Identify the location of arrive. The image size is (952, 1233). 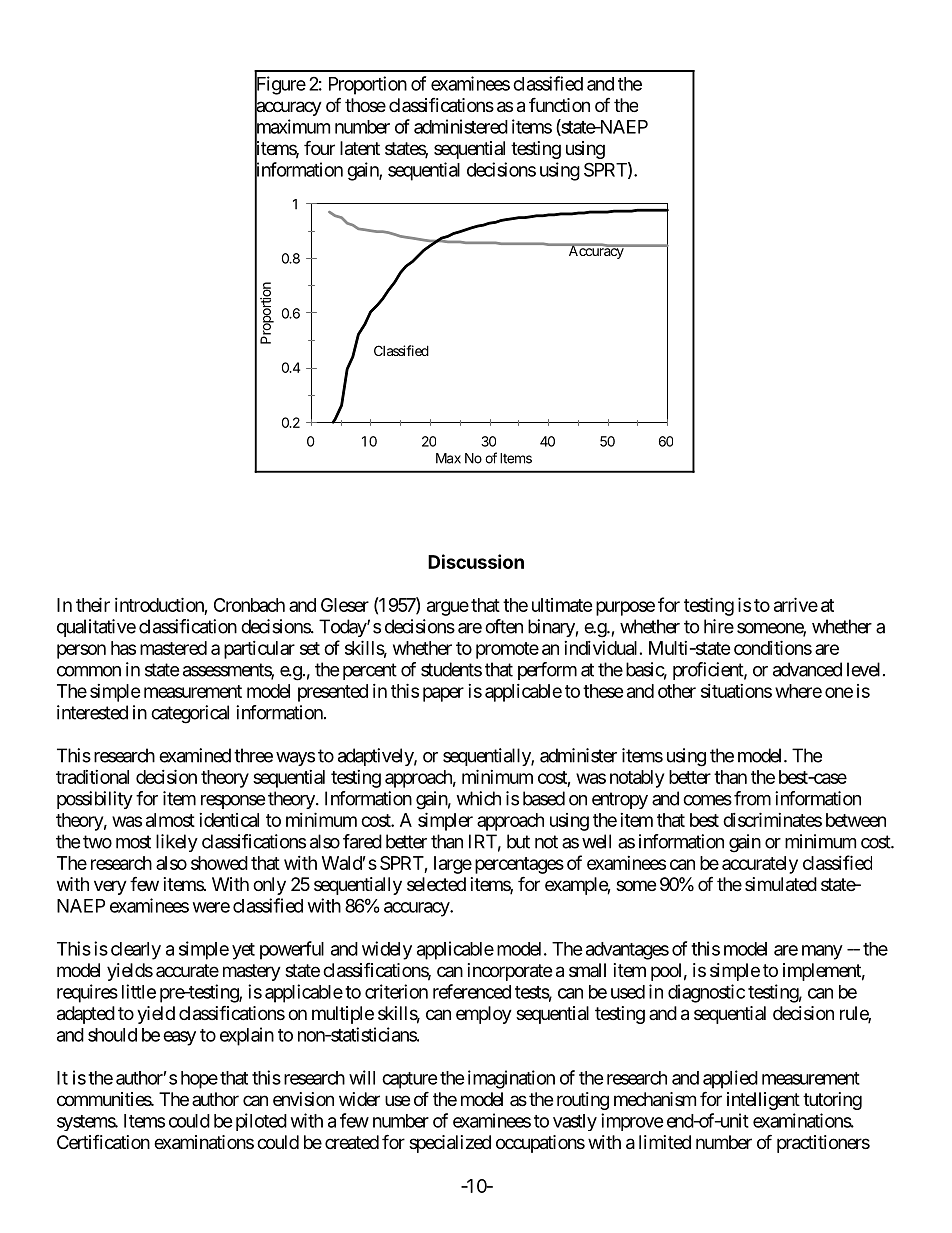
(796, 604).
